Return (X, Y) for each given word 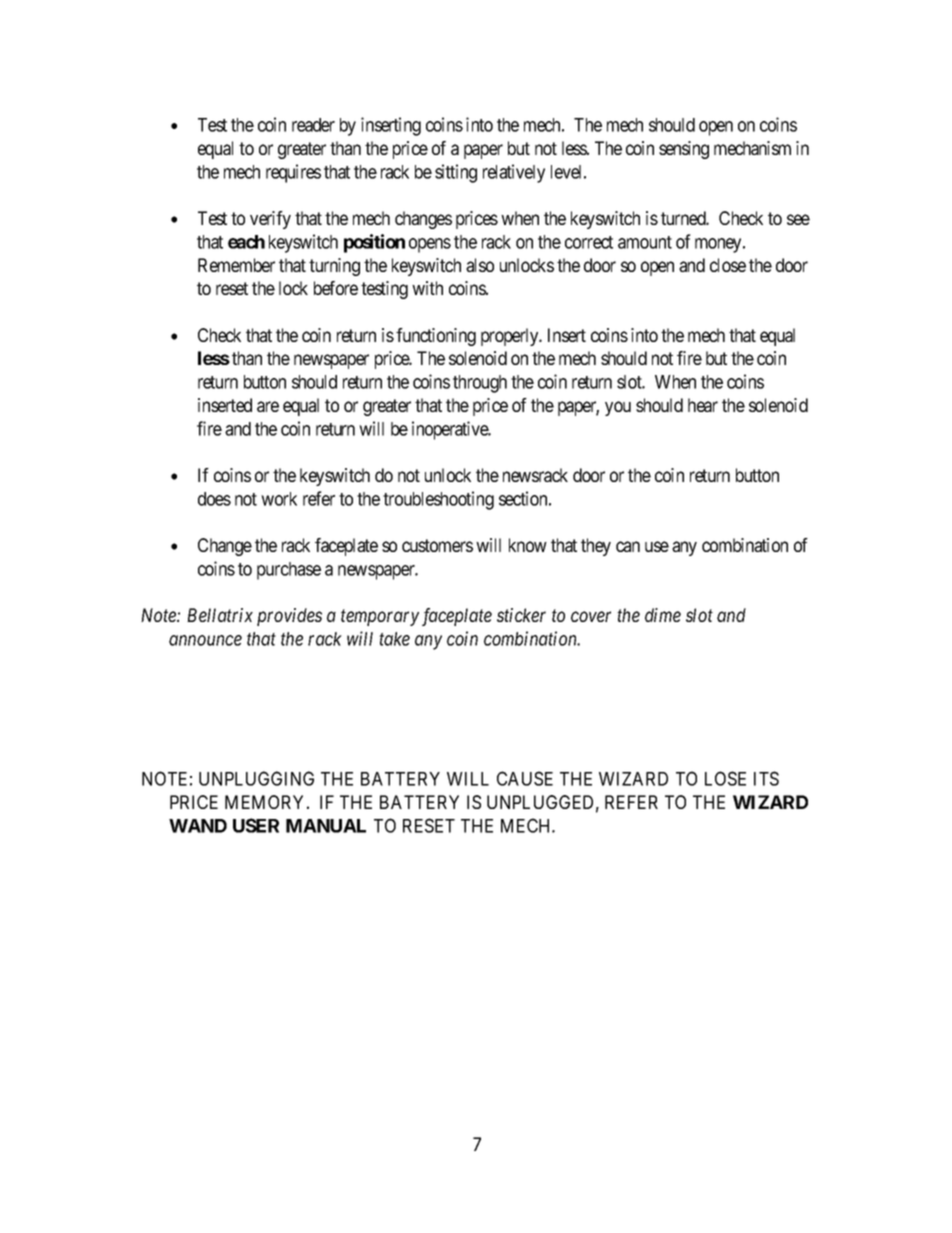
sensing (684, 150)
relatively (514, 173)
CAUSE (525, 778)
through (480, 384)
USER (256, 825)
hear (703, 405)
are (268, 406)
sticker (521, 615)
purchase (289, 571)
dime (663, 615)
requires (293, 173)
